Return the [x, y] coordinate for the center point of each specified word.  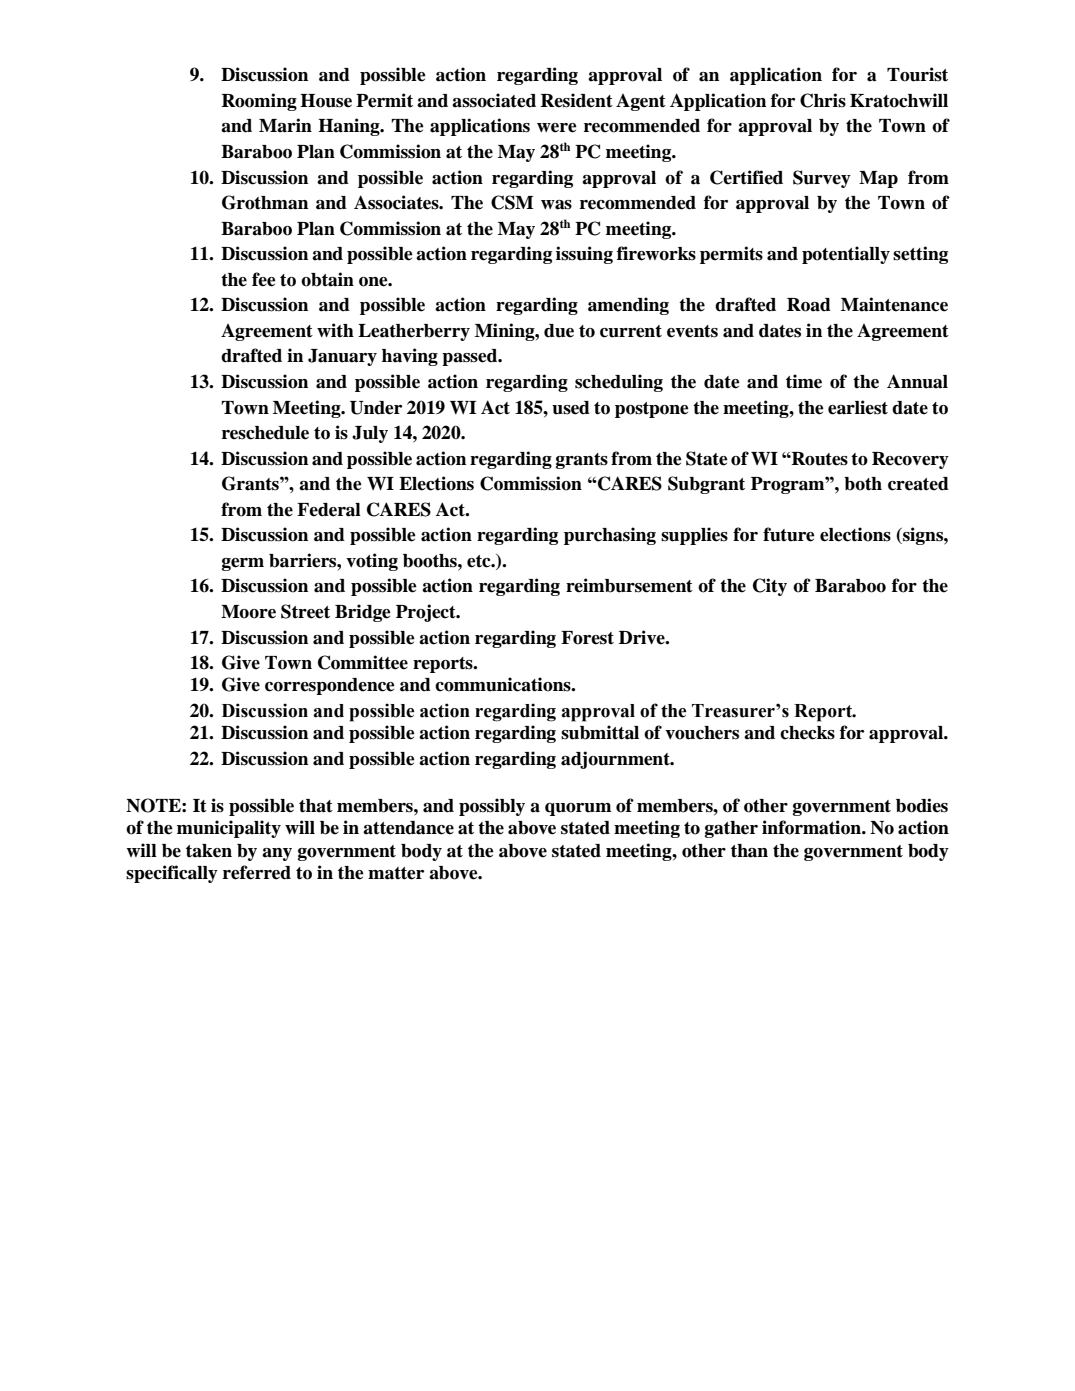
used [571, 408]
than [749, 851]
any [277, 854]
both [863, 484]
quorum [578, 809]
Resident [577, 100]
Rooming [259, 102]
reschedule [265, 433]
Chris [823, 100]
